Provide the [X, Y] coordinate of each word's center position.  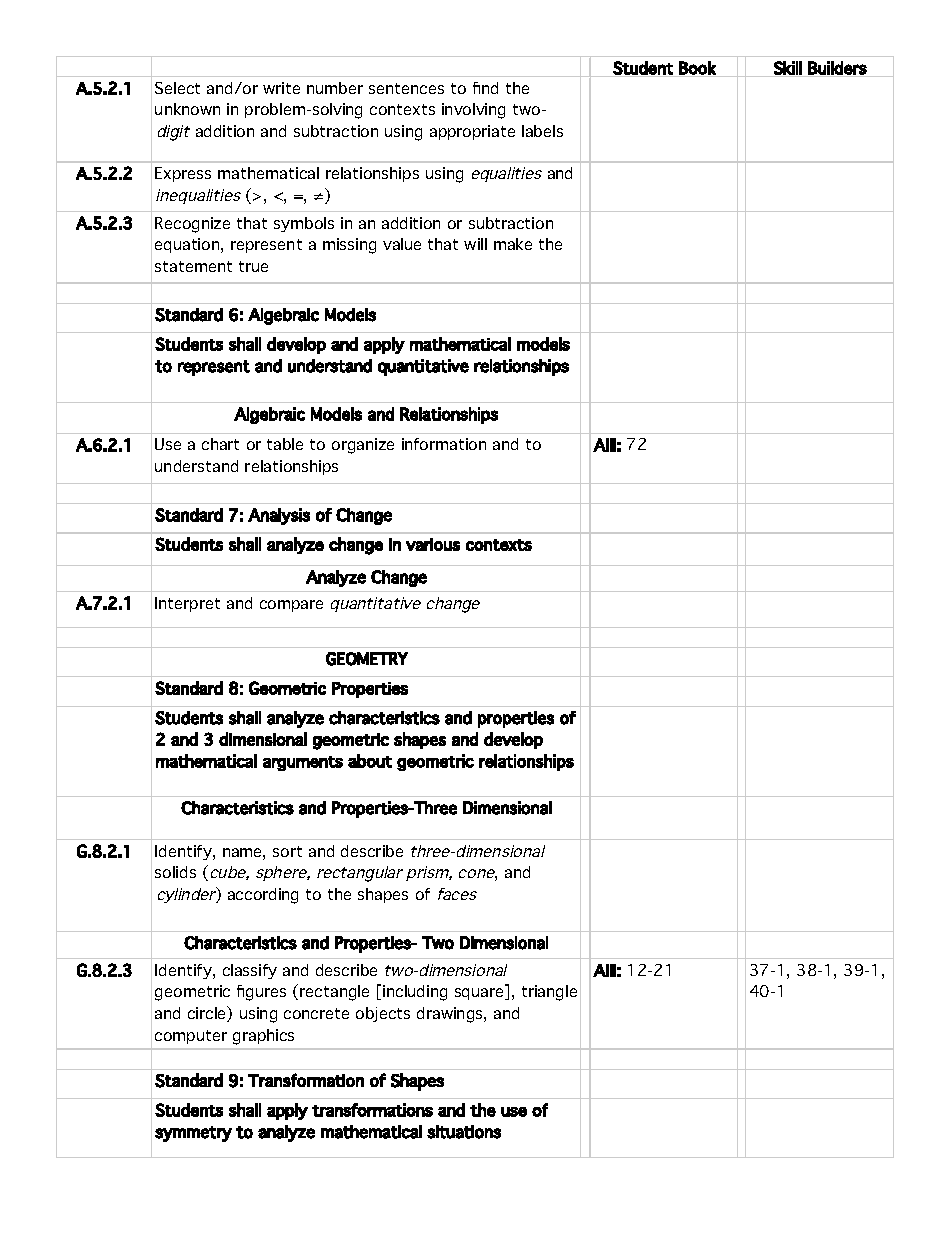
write [281, 88]
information [444, 444]
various [433, 544]
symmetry [193, 1134]
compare [291, 606]
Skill [788, 69]
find [485, 88]
